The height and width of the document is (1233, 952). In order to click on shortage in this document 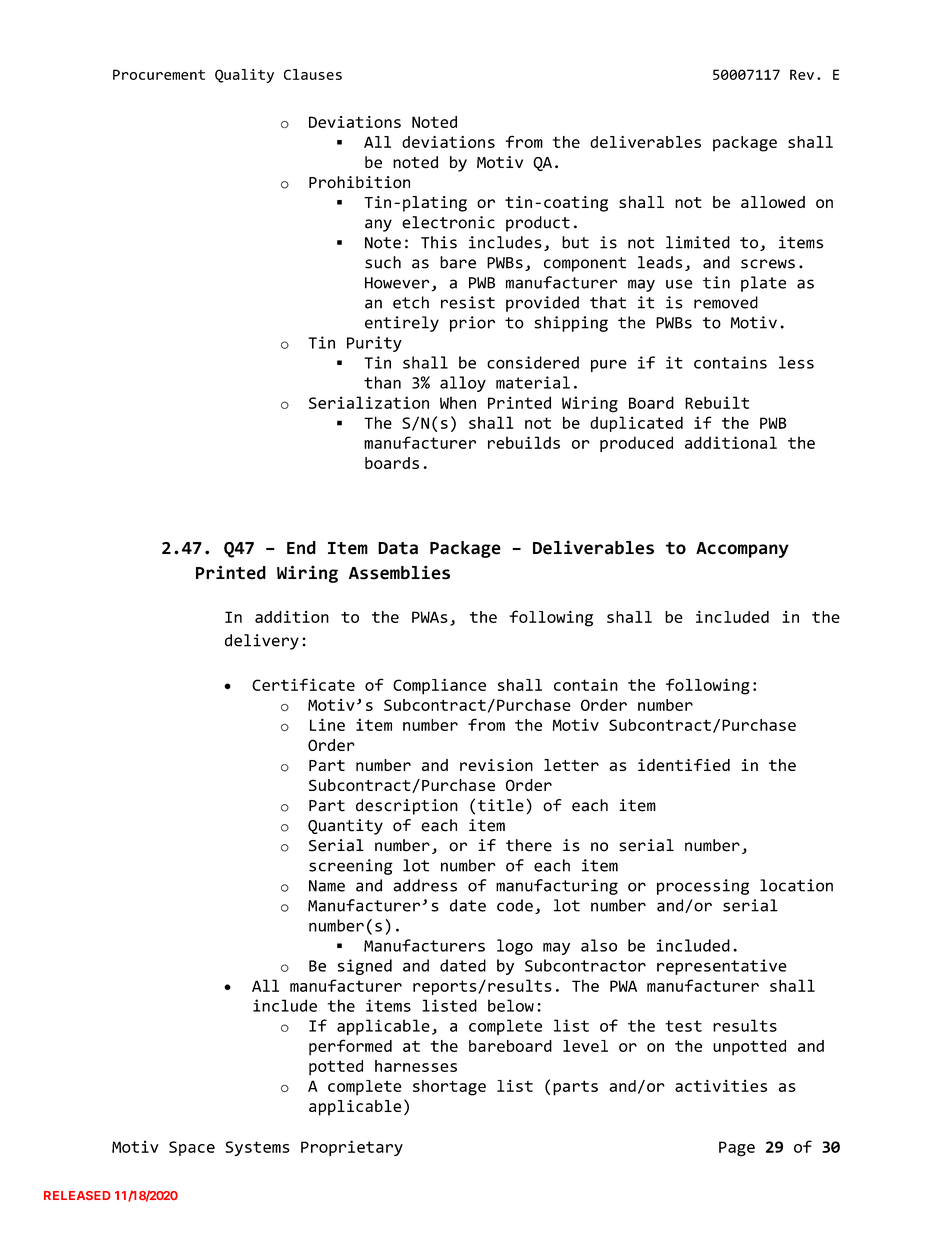, I will do `click(449, 1088)`.
